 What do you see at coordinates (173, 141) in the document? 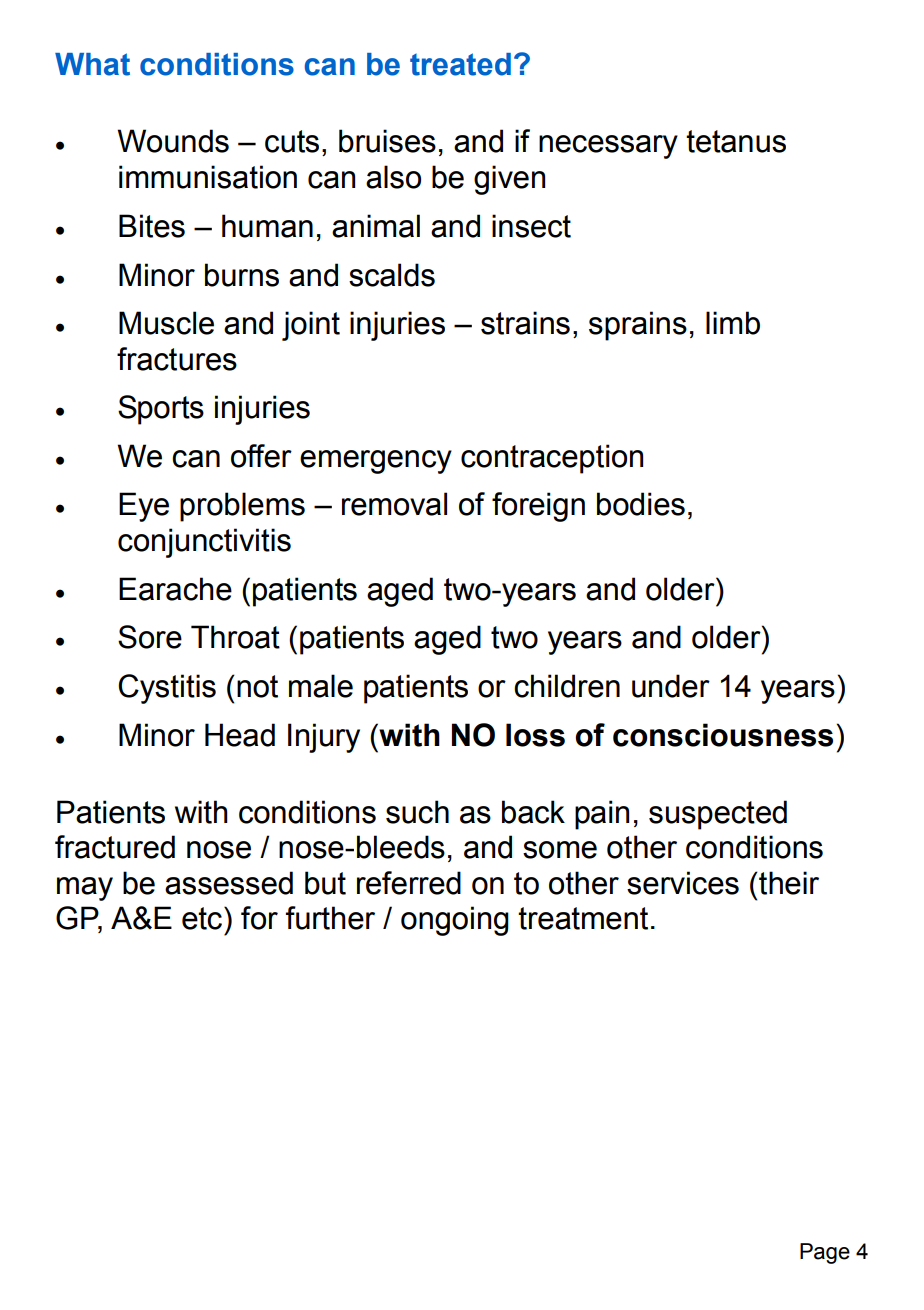
I see `Wounds` at bounding box center [173, 141].
